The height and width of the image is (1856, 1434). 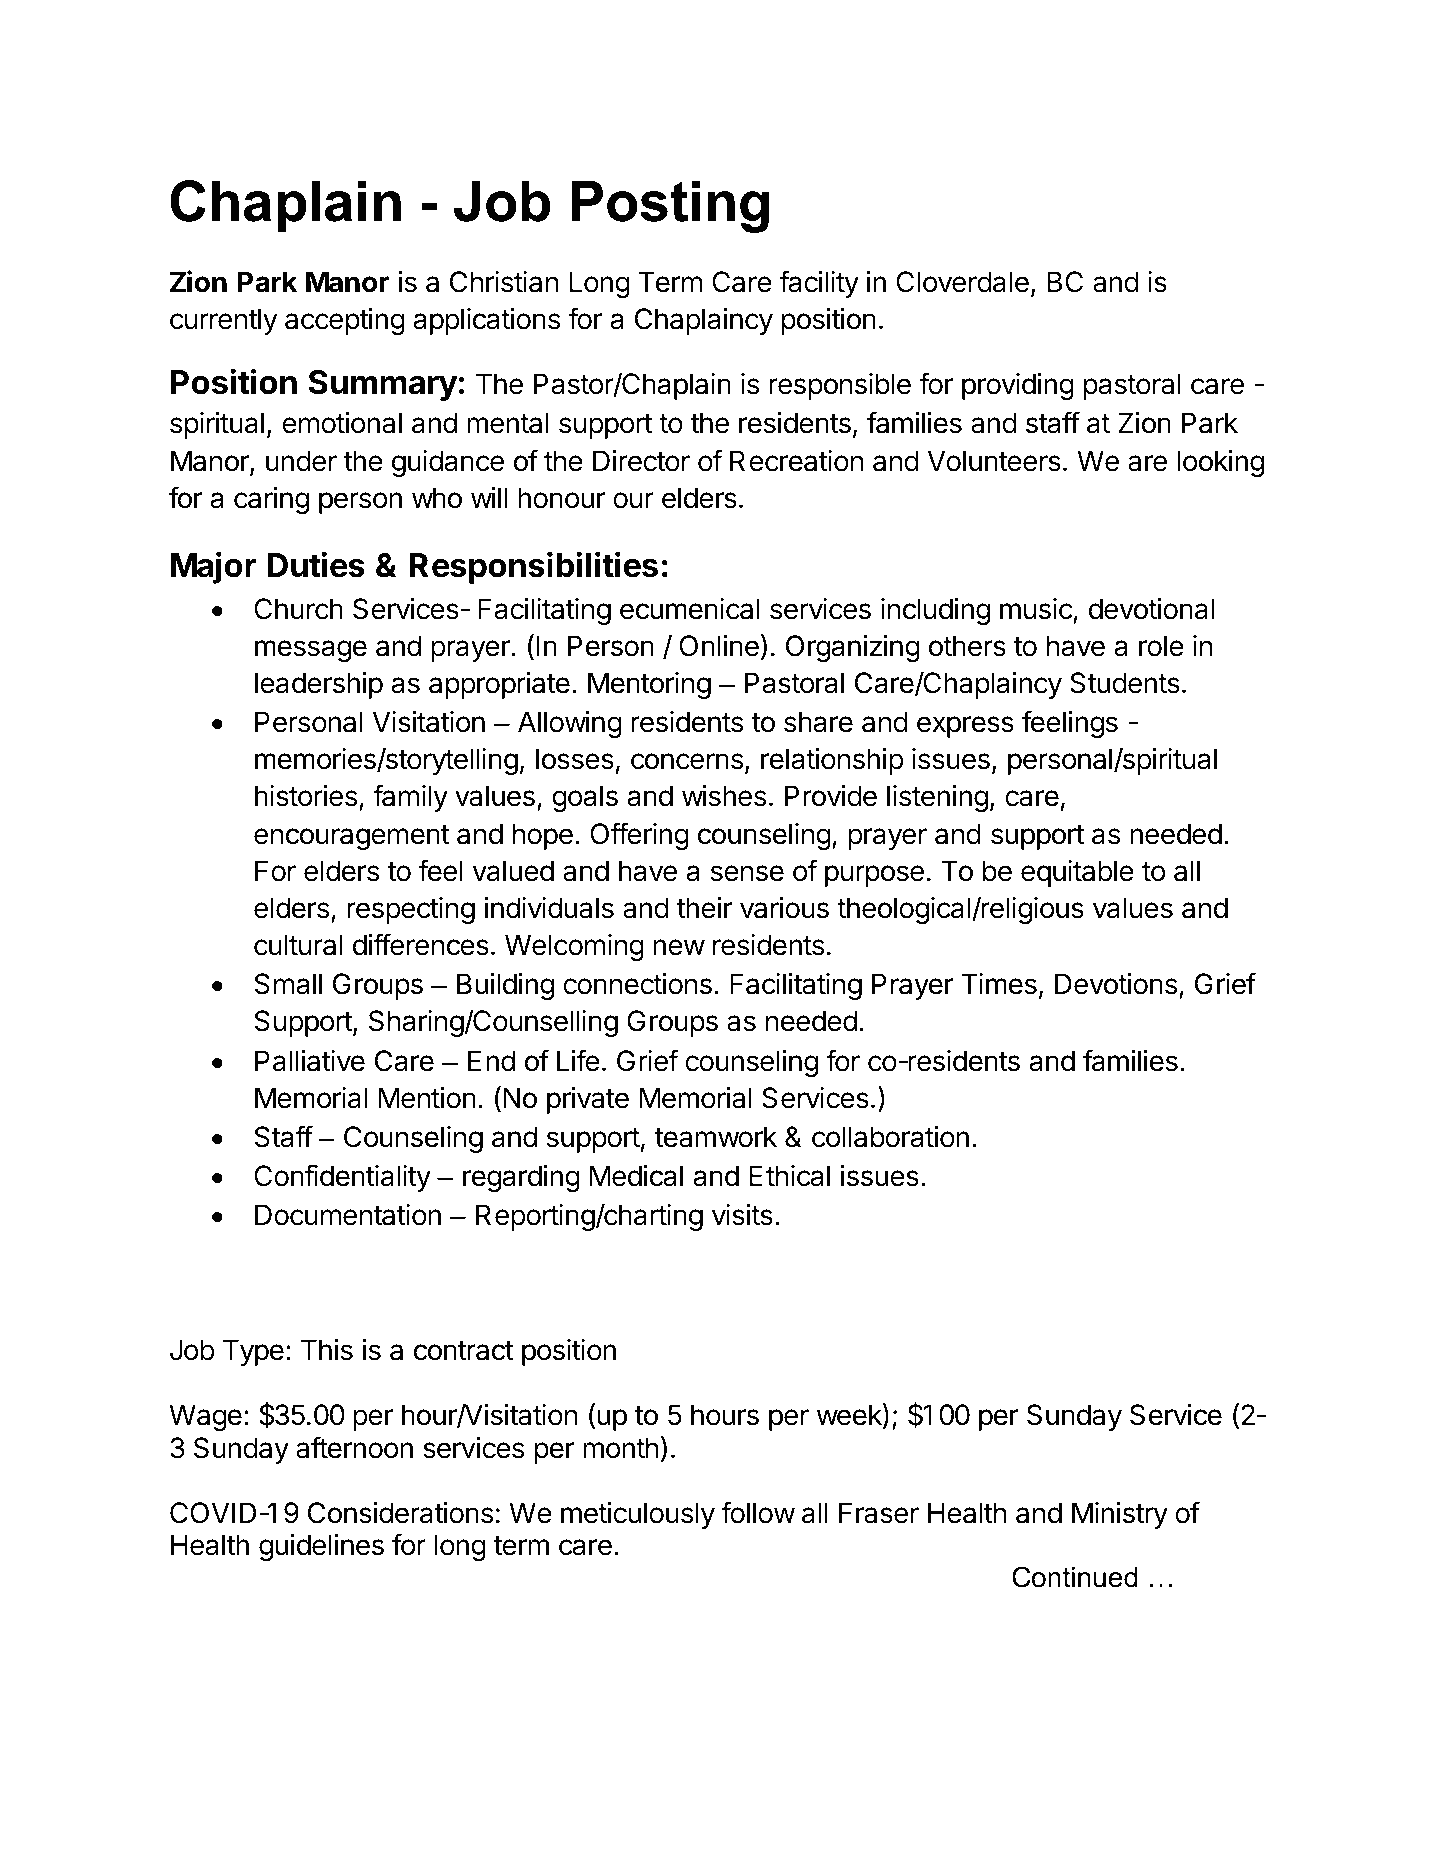 What do you see at coordinates (1120, 1515) in the image?
I see `Ministry` at bounding box center [1120, 1515].
